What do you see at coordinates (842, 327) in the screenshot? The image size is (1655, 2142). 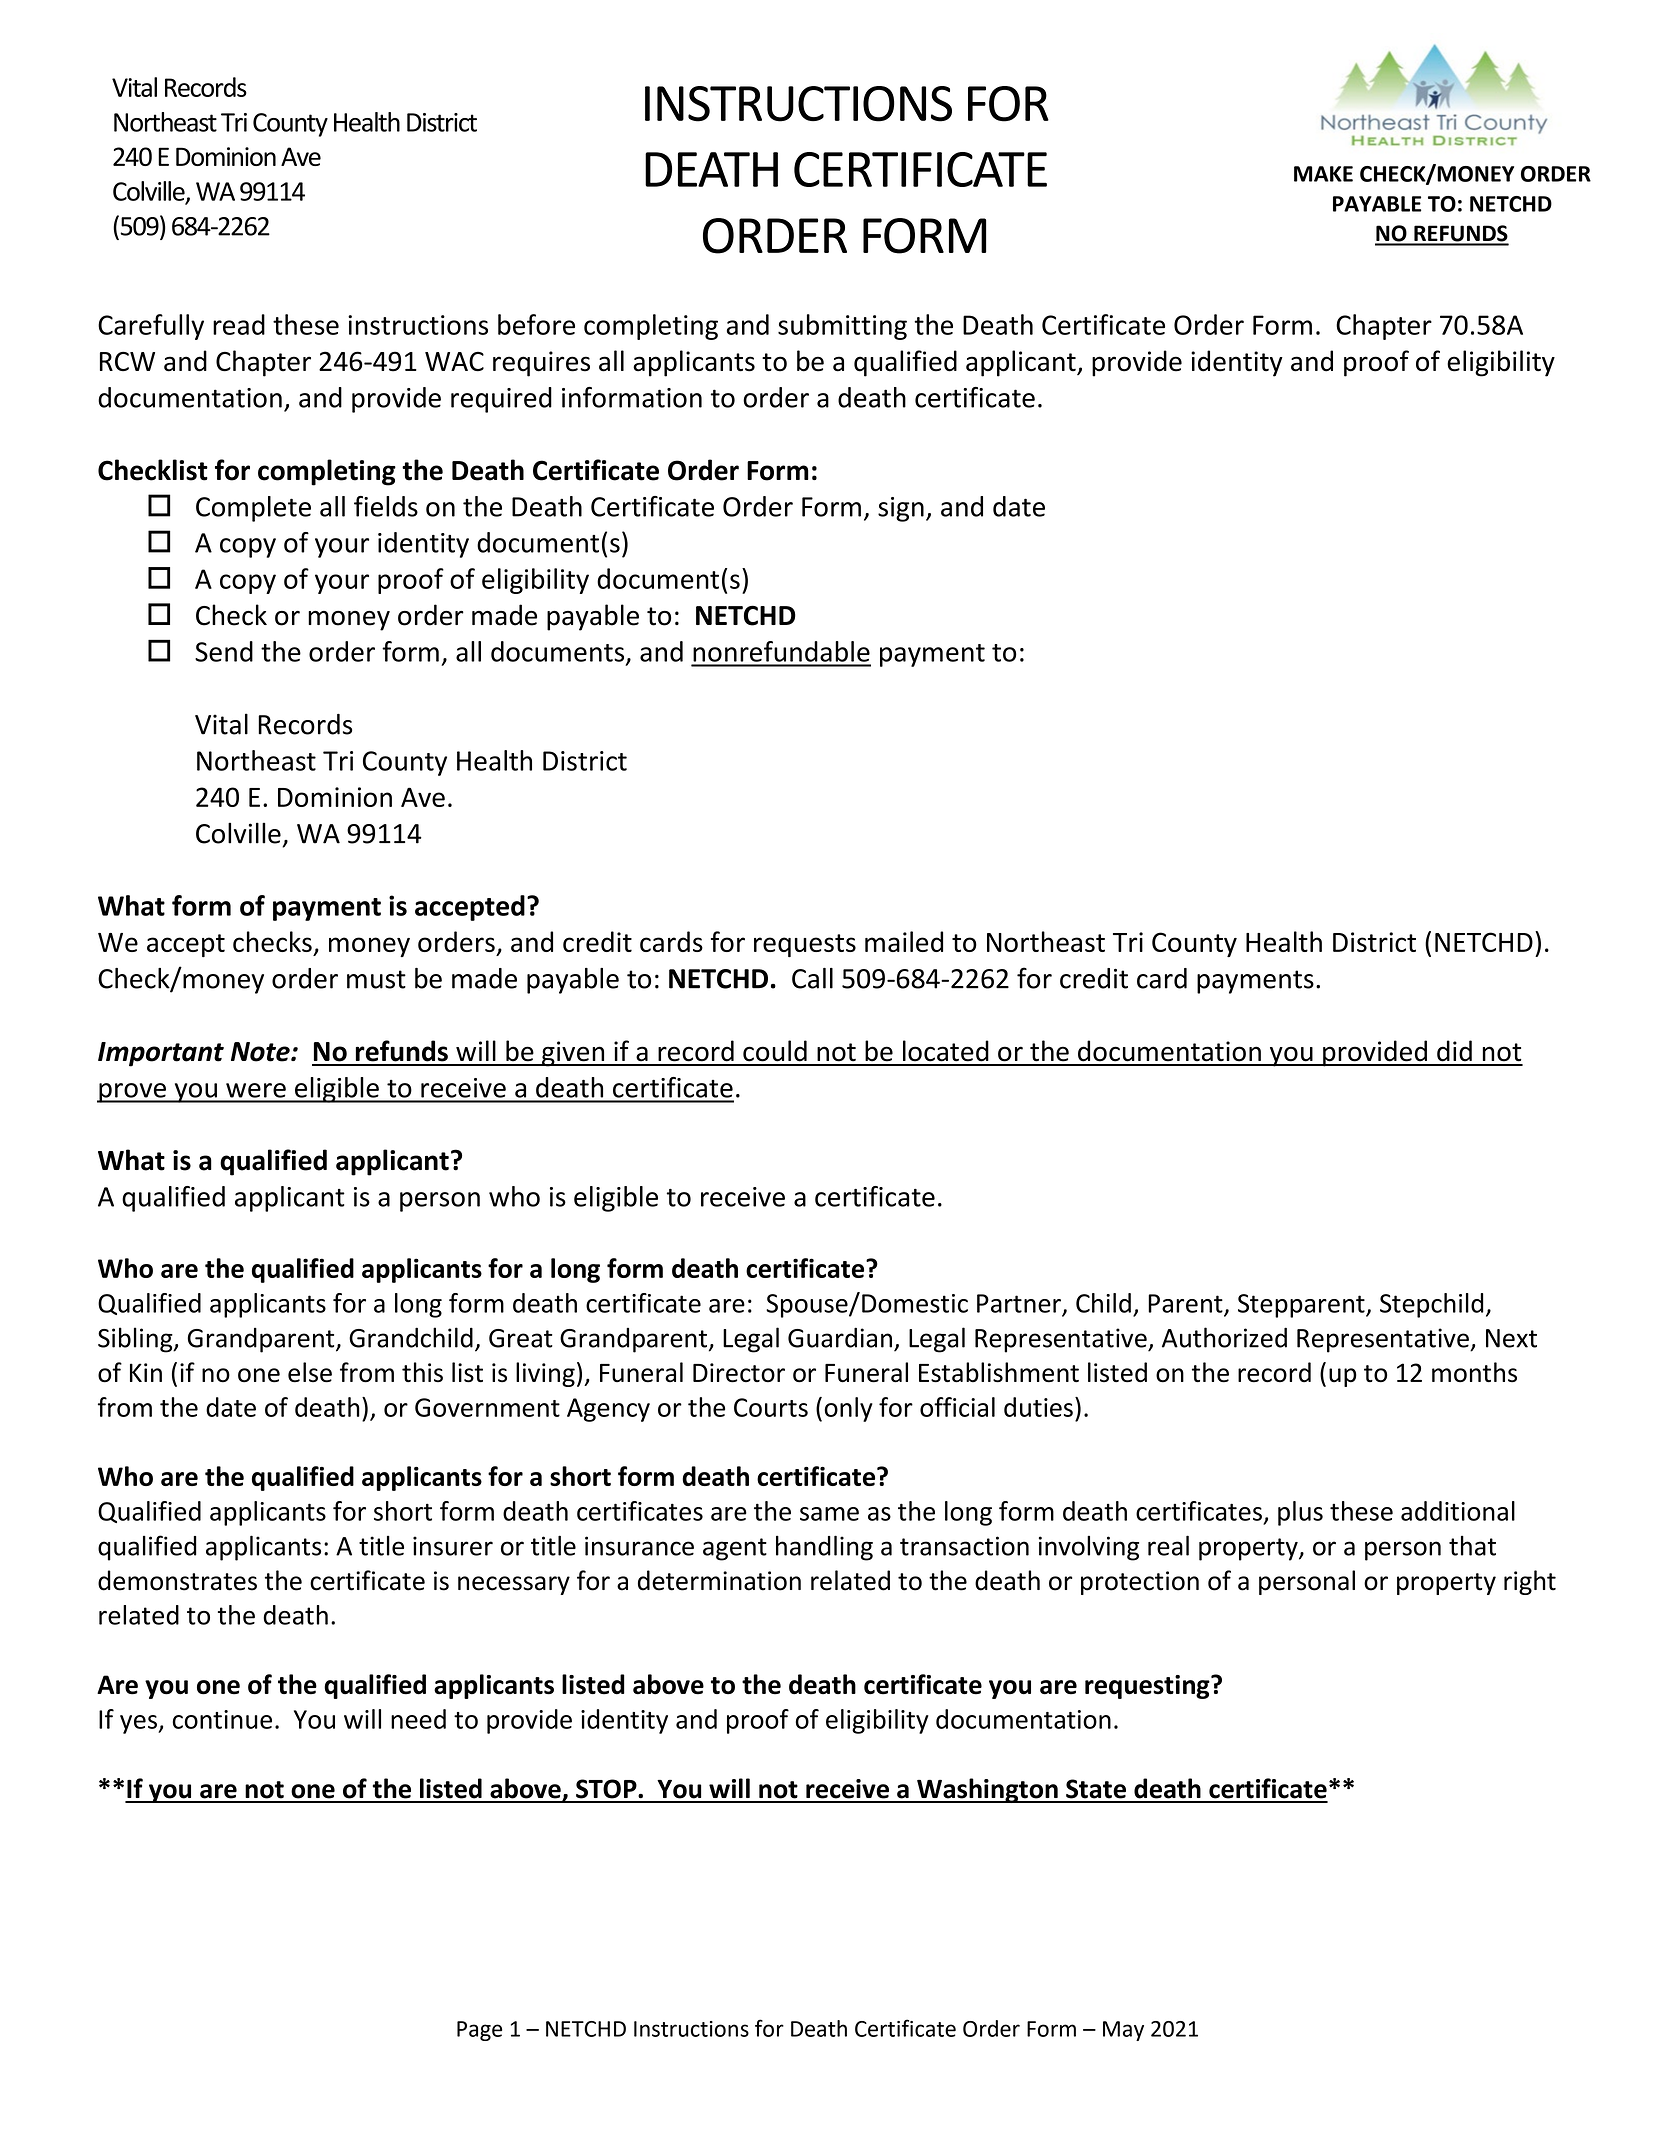 I see `submitting` at bounding box center [842, 327].
